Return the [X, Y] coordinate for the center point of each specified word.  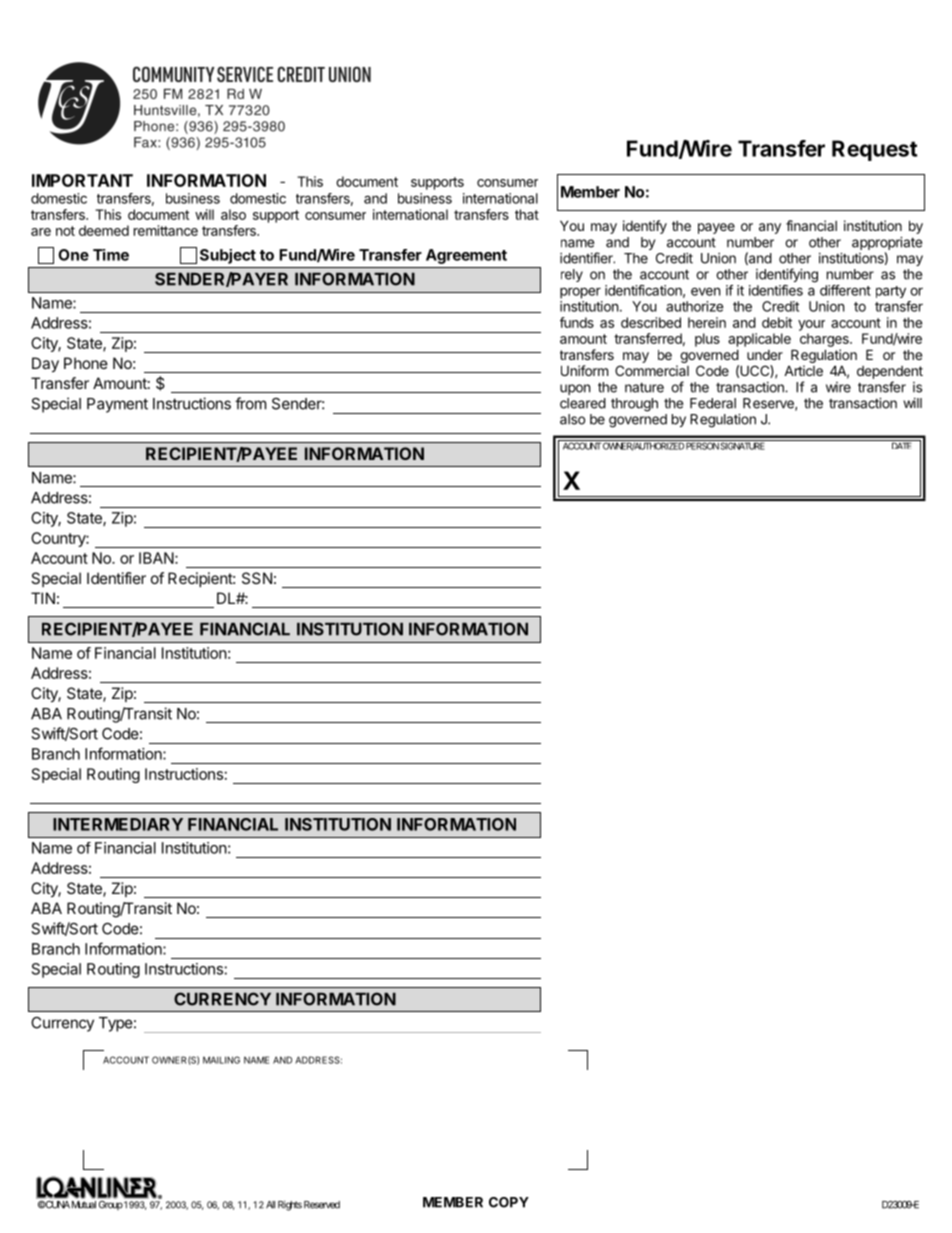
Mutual [84, 1205]
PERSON [702, 445]
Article [803, 370]
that [527, 214]
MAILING [221, 1060]
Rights [290, 1205]
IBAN [156, 558]
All [270, 1205]
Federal [713, 403]
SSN [257, 578]
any [770, 228]
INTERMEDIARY [118, 824]
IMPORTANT [82, 180]
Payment [117, 405]
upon [575, 389]
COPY [509, 1202]
